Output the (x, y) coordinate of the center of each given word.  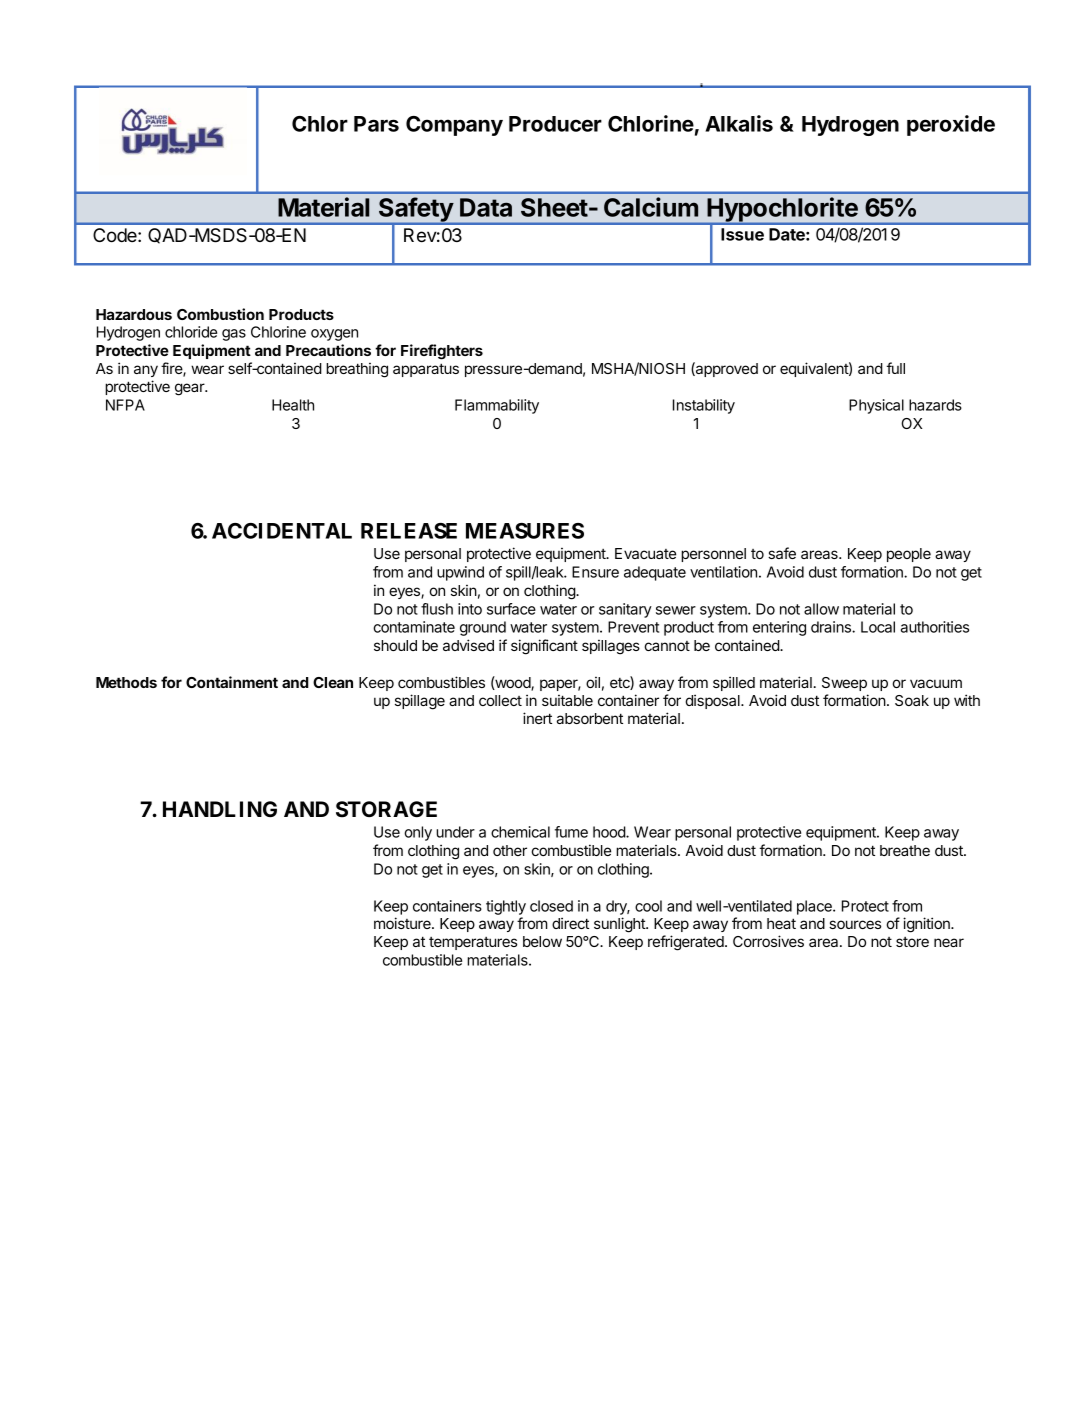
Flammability (497, 406)
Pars (376, 124)
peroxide (951, 125)
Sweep (844, 684)
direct (570, 923)
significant (544, 647)
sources (855, 924)
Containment (232, 682)
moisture (403, 923)
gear (191, 389)
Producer (555, 124)
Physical (876, 406)
